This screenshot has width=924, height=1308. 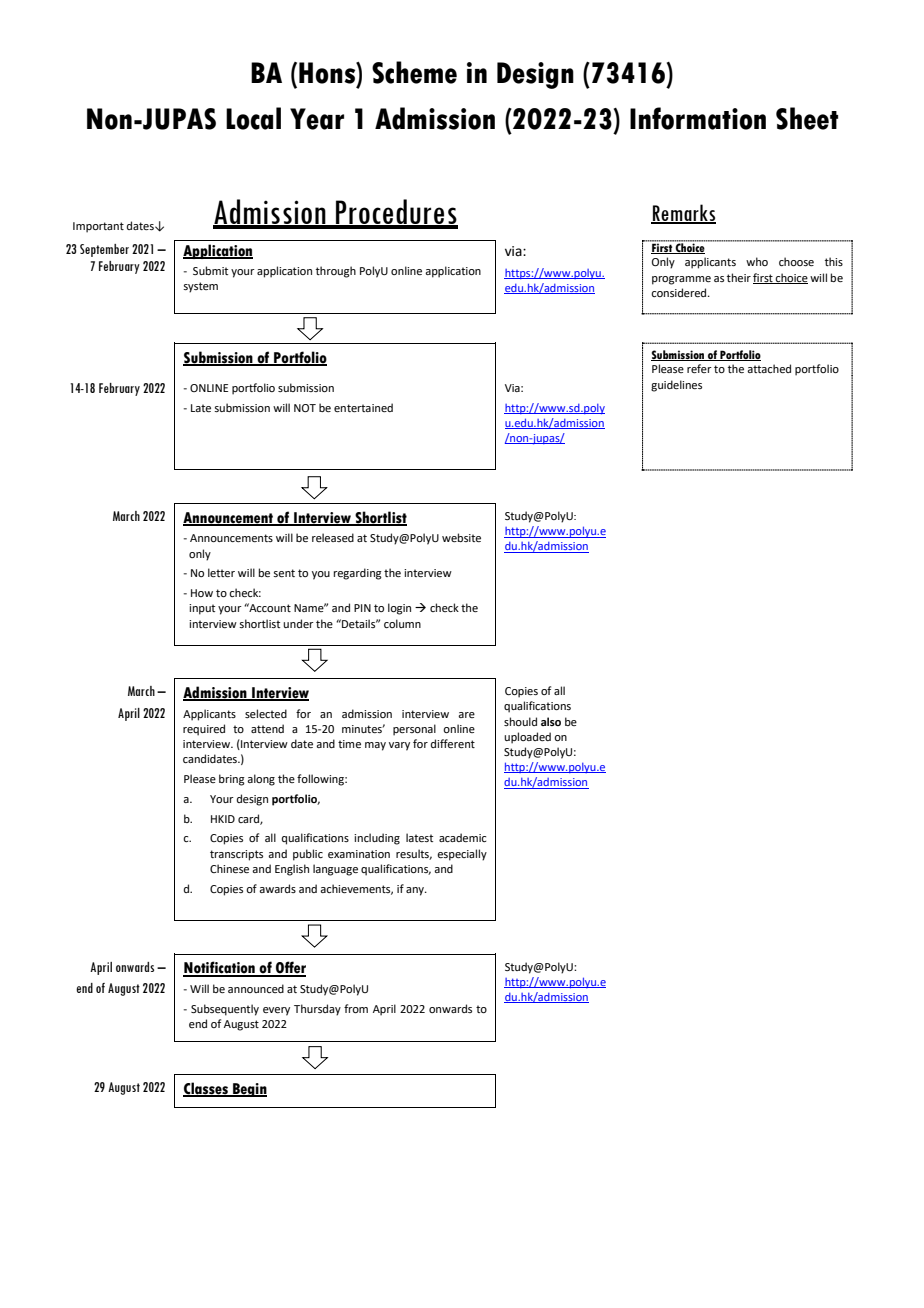 What do you see at coordinates (414, 72) in the screenshot?
I see `Scheme` at bounding box center [414, 72].
